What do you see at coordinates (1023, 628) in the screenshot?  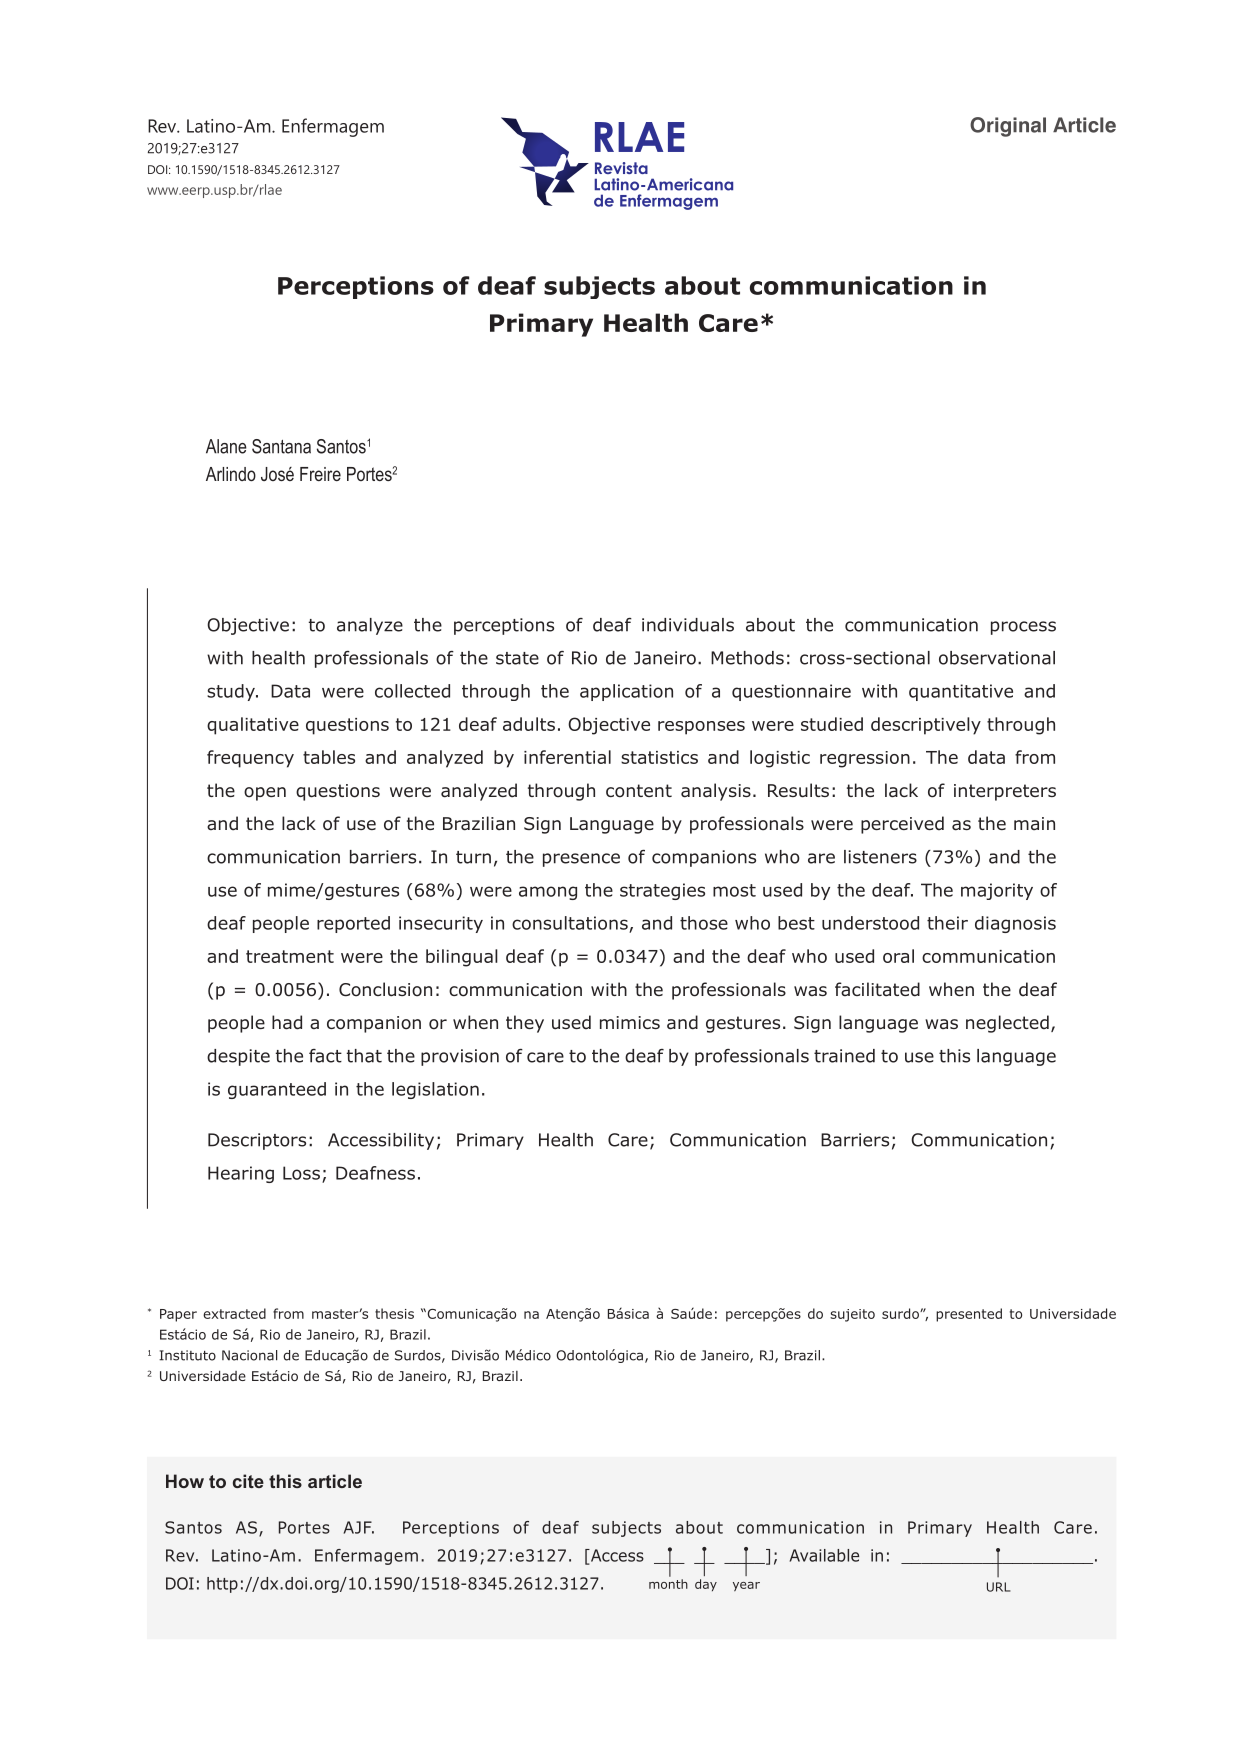 I see `process` at bounding box center [1023, 628].
